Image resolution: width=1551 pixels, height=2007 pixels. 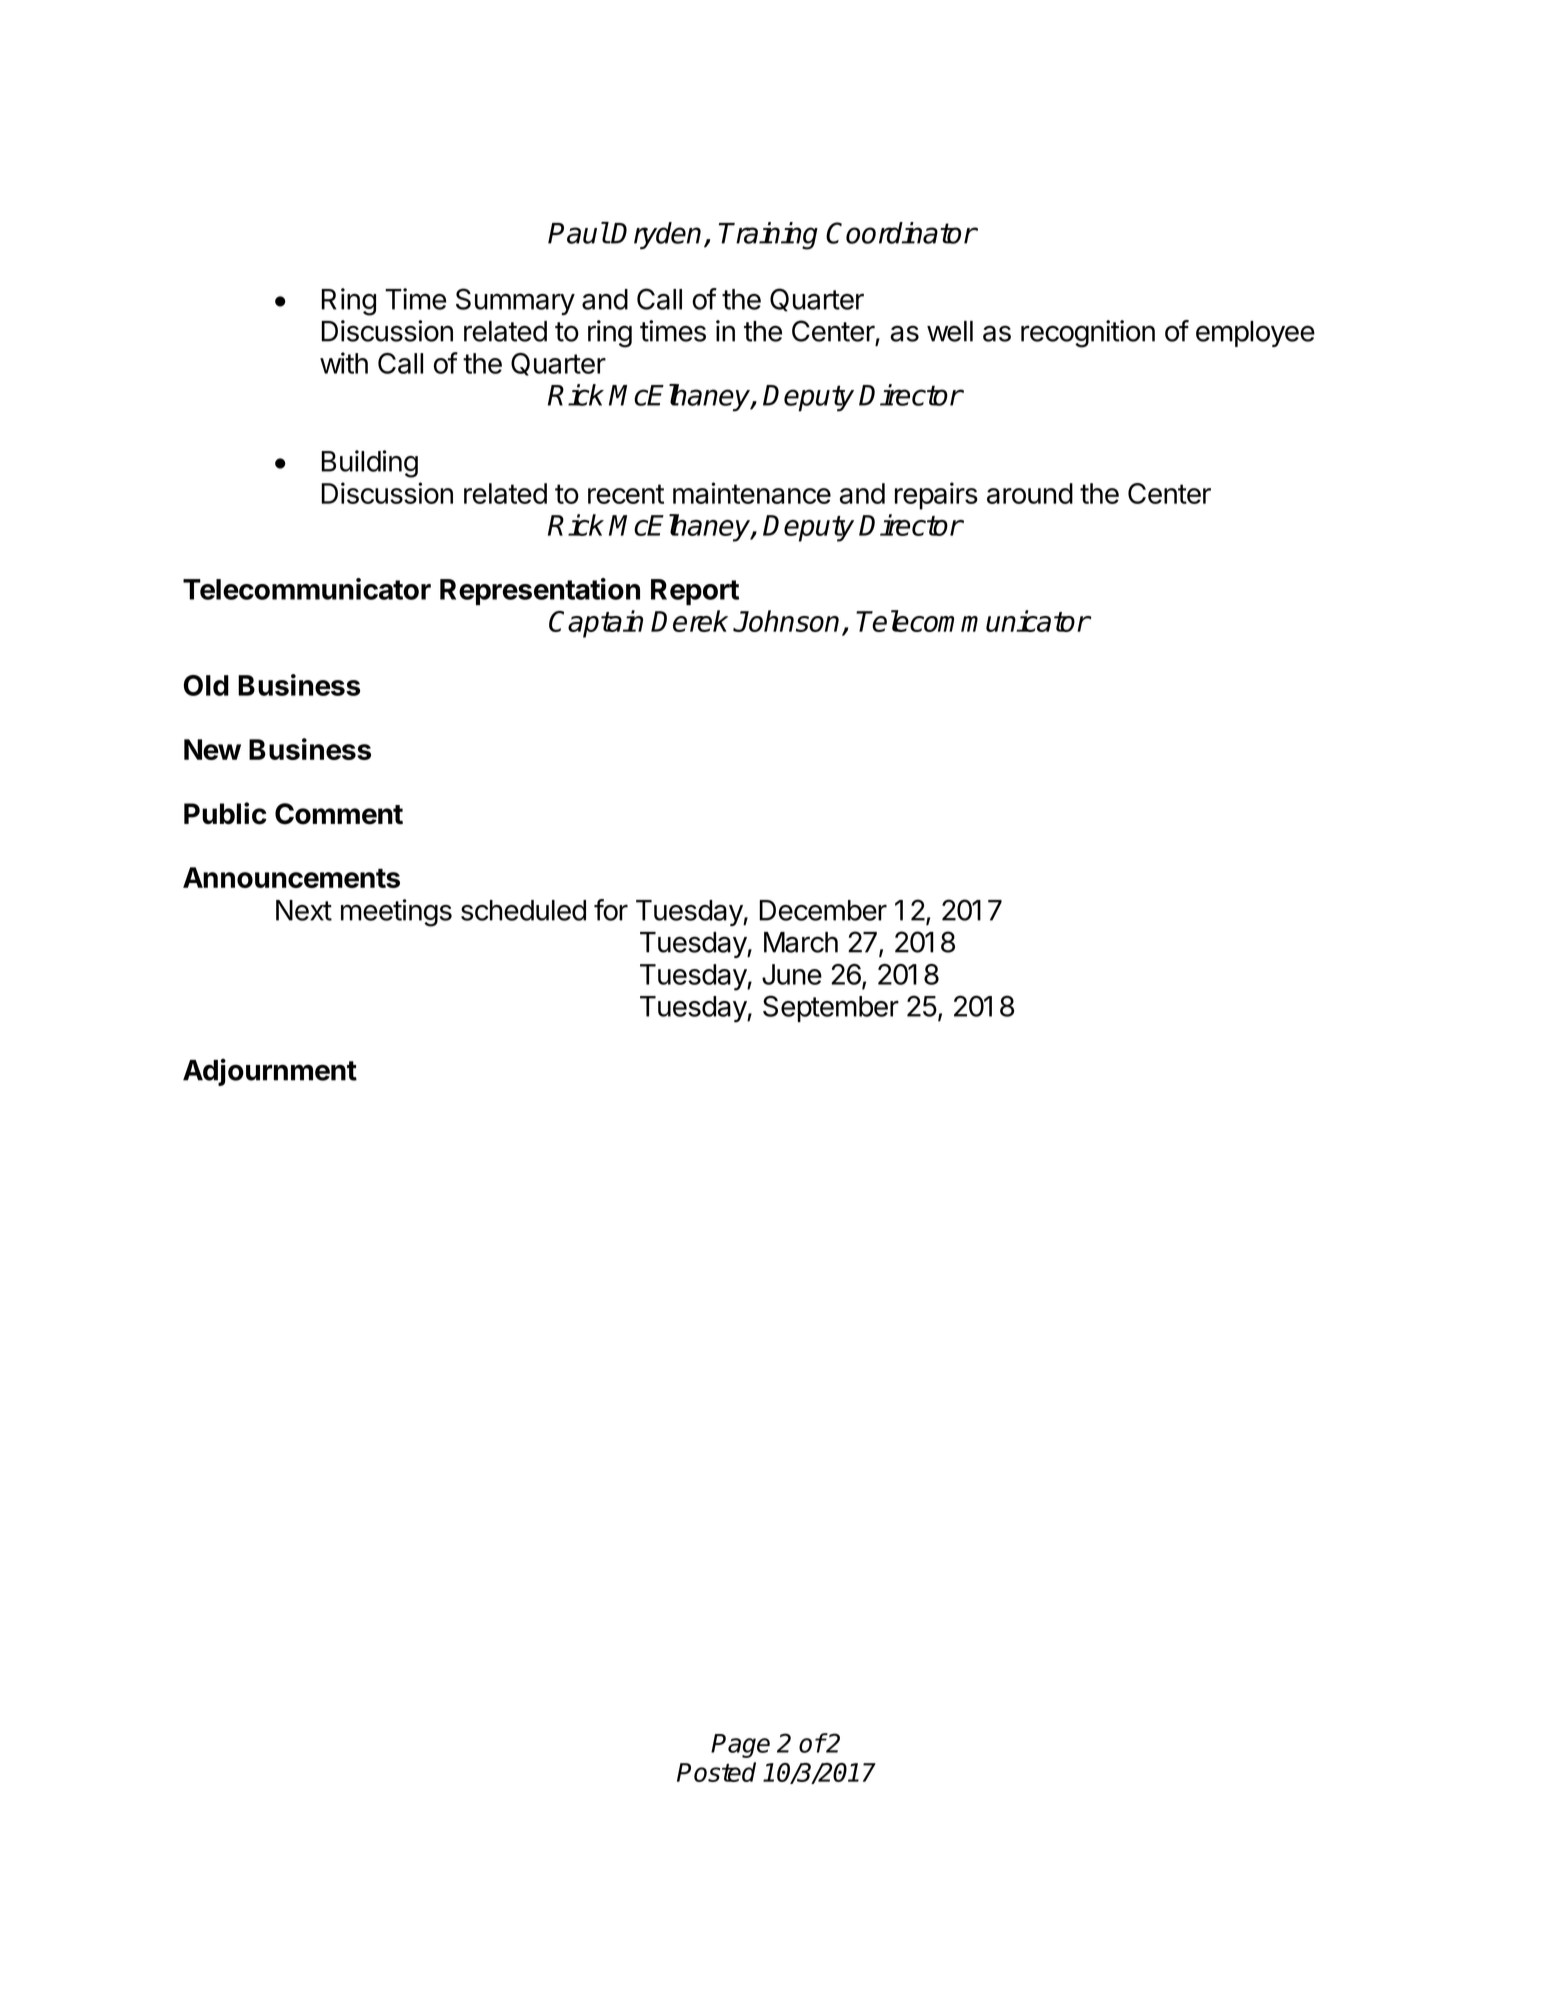 What do you see at coordinates (740, 1746) in the page?
I see `Page` at bounding box center [740, 1746].
